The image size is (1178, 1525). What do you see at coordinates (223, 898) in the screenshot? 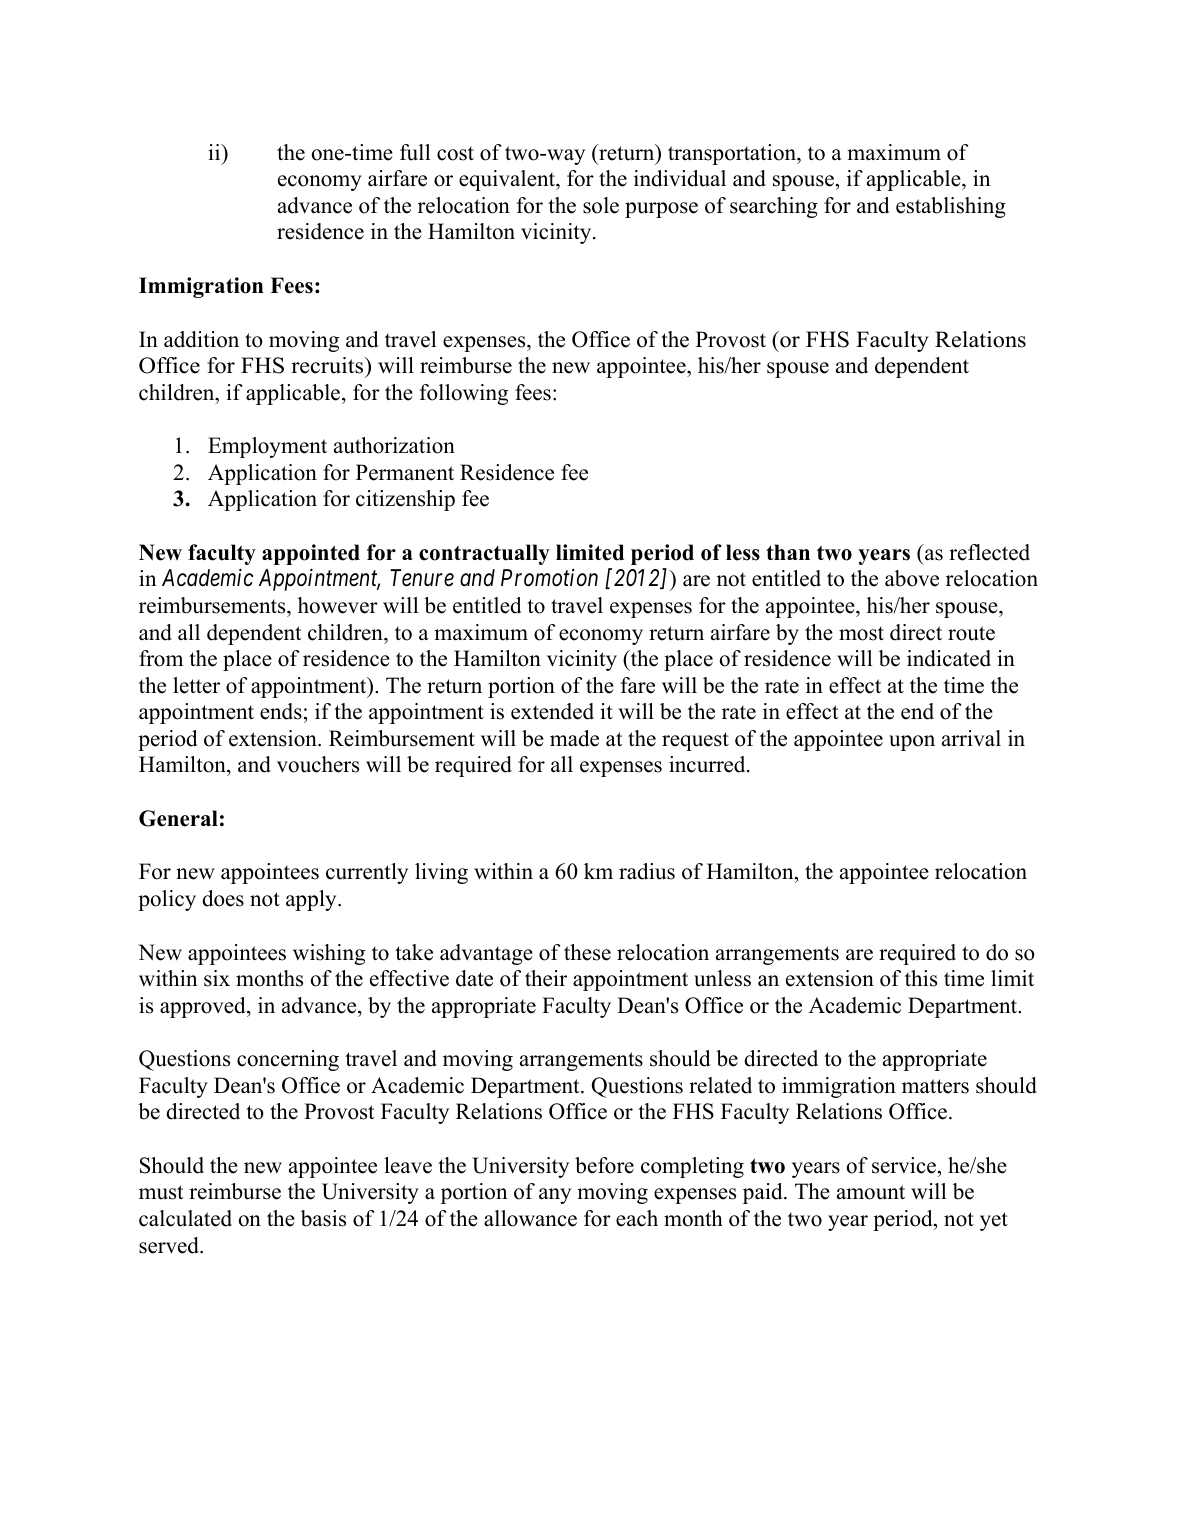
I see `does` at bounding box center [223, 898].
